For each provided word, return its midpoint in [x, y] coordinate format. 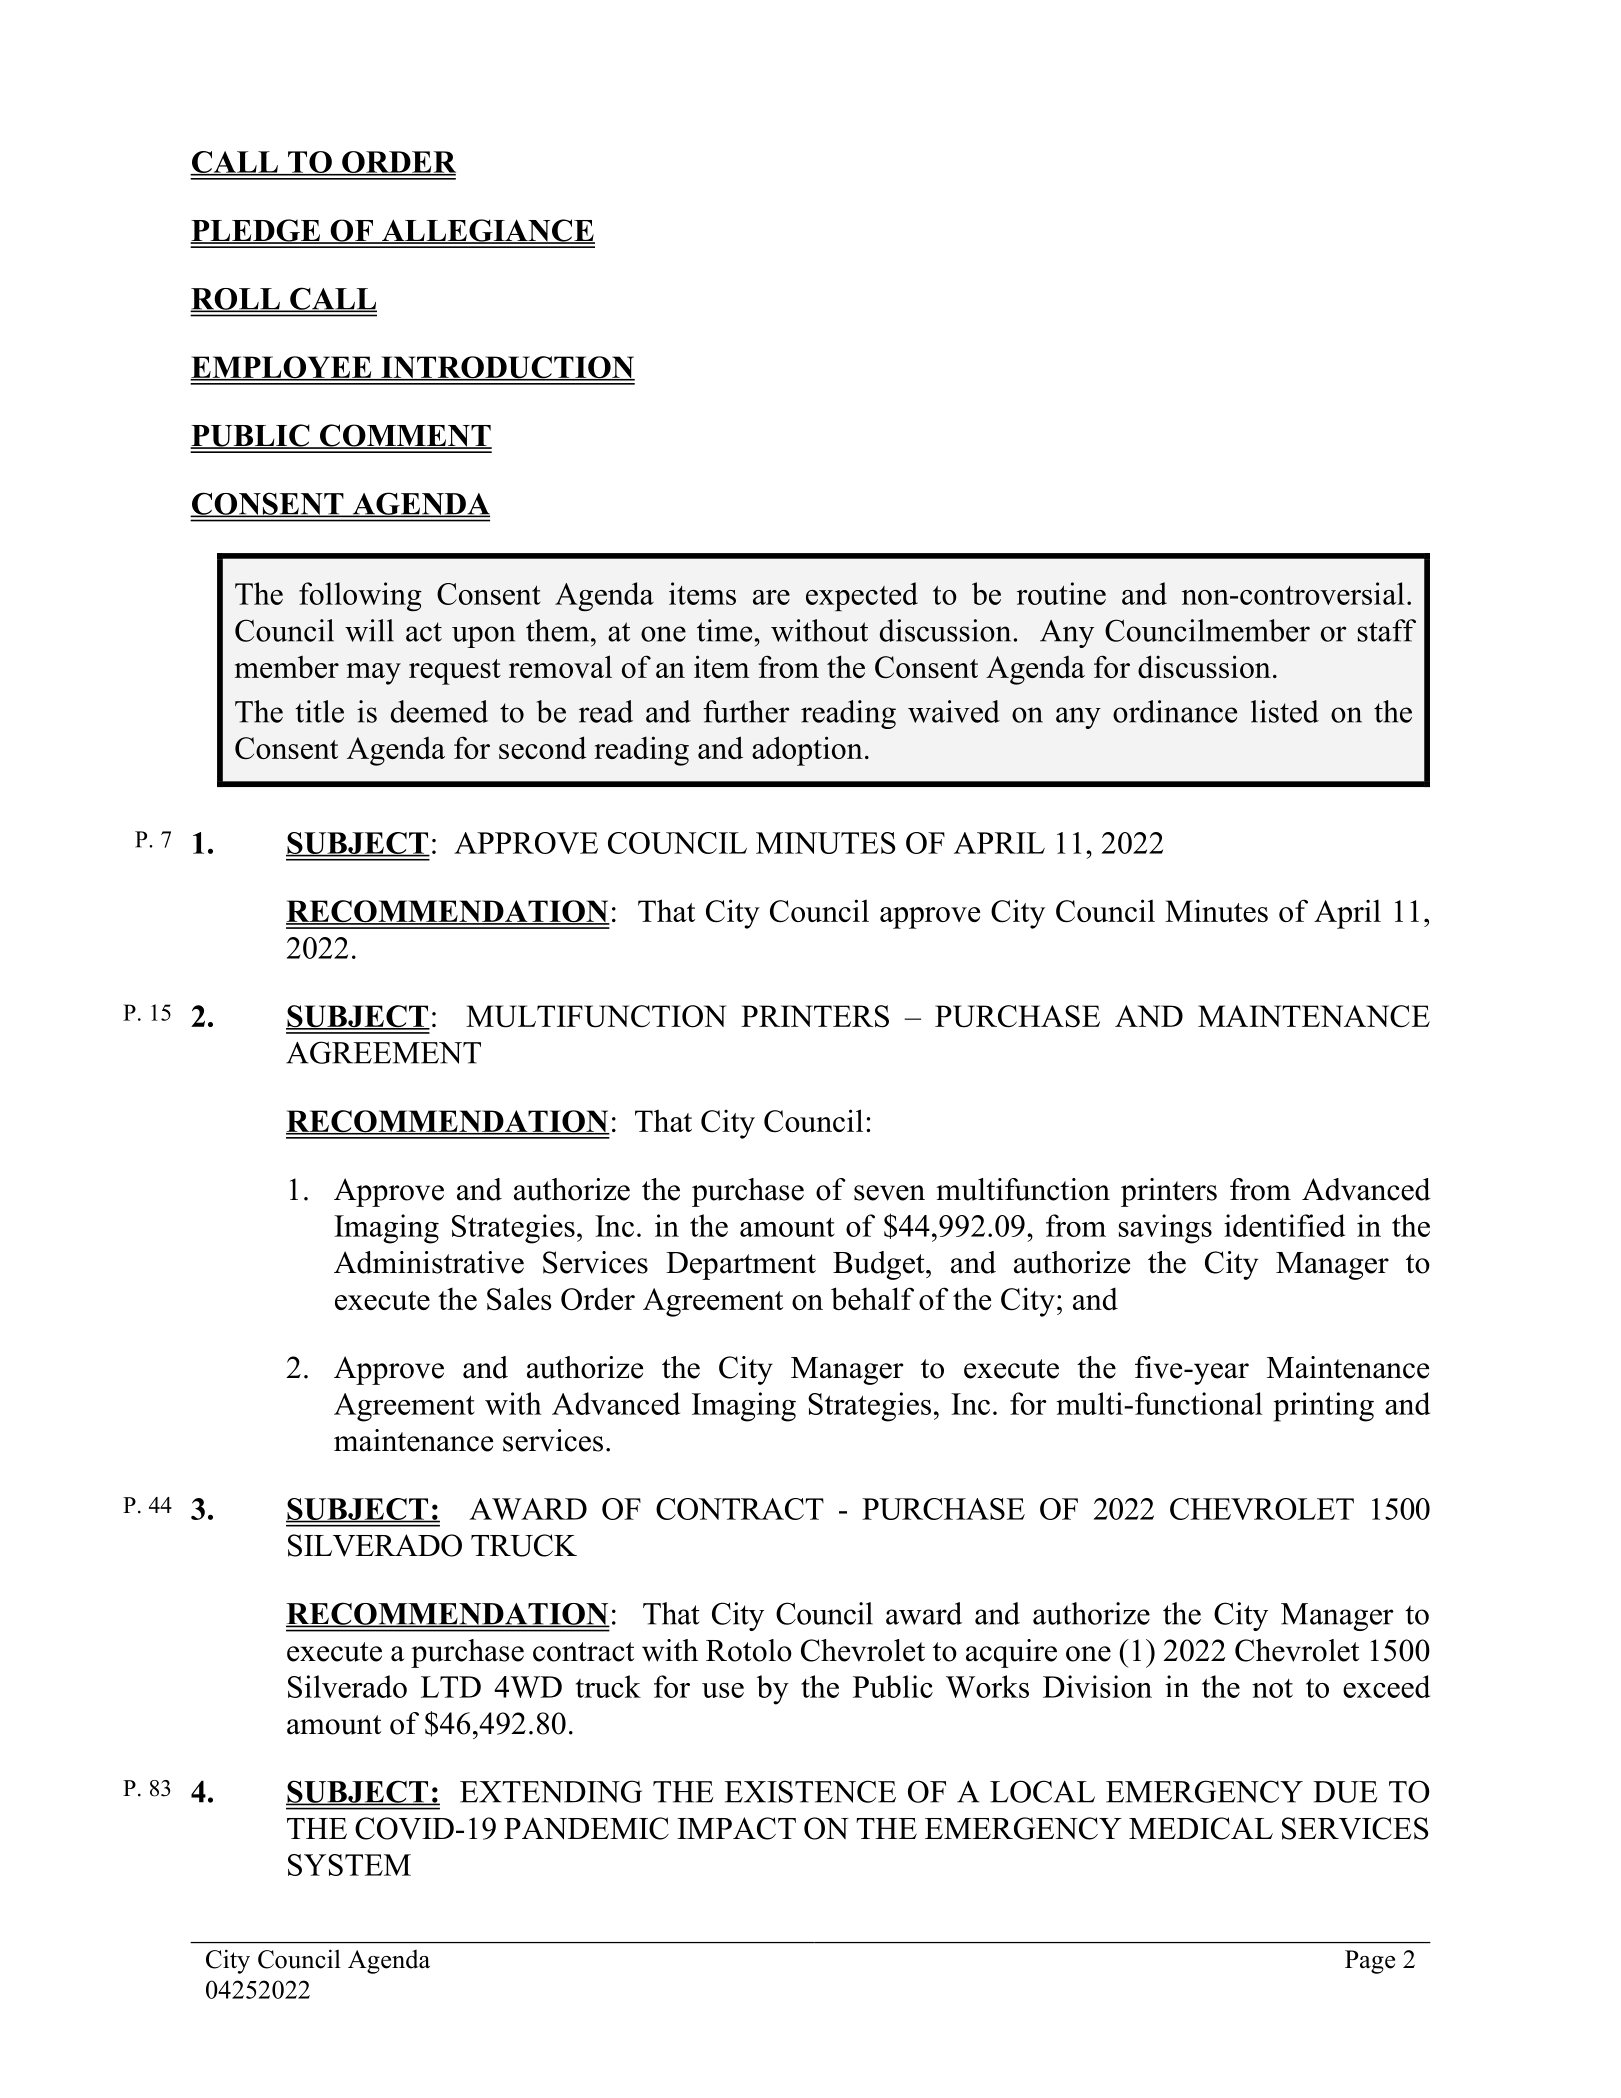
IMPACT [736, 1828]
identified [1284, 1225]
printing [1323, 1407]
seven [889, 1193]
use [723, 1690]
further [746, 711]
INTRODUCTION [507, 368]
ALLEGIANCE [487, 231]
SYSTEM [349, 1865]
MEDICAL [1201, 1828]
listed [1285, 711]
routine [1061, 593]
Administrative [429, 1262]
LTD [451, 1687]
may [374, 674]
